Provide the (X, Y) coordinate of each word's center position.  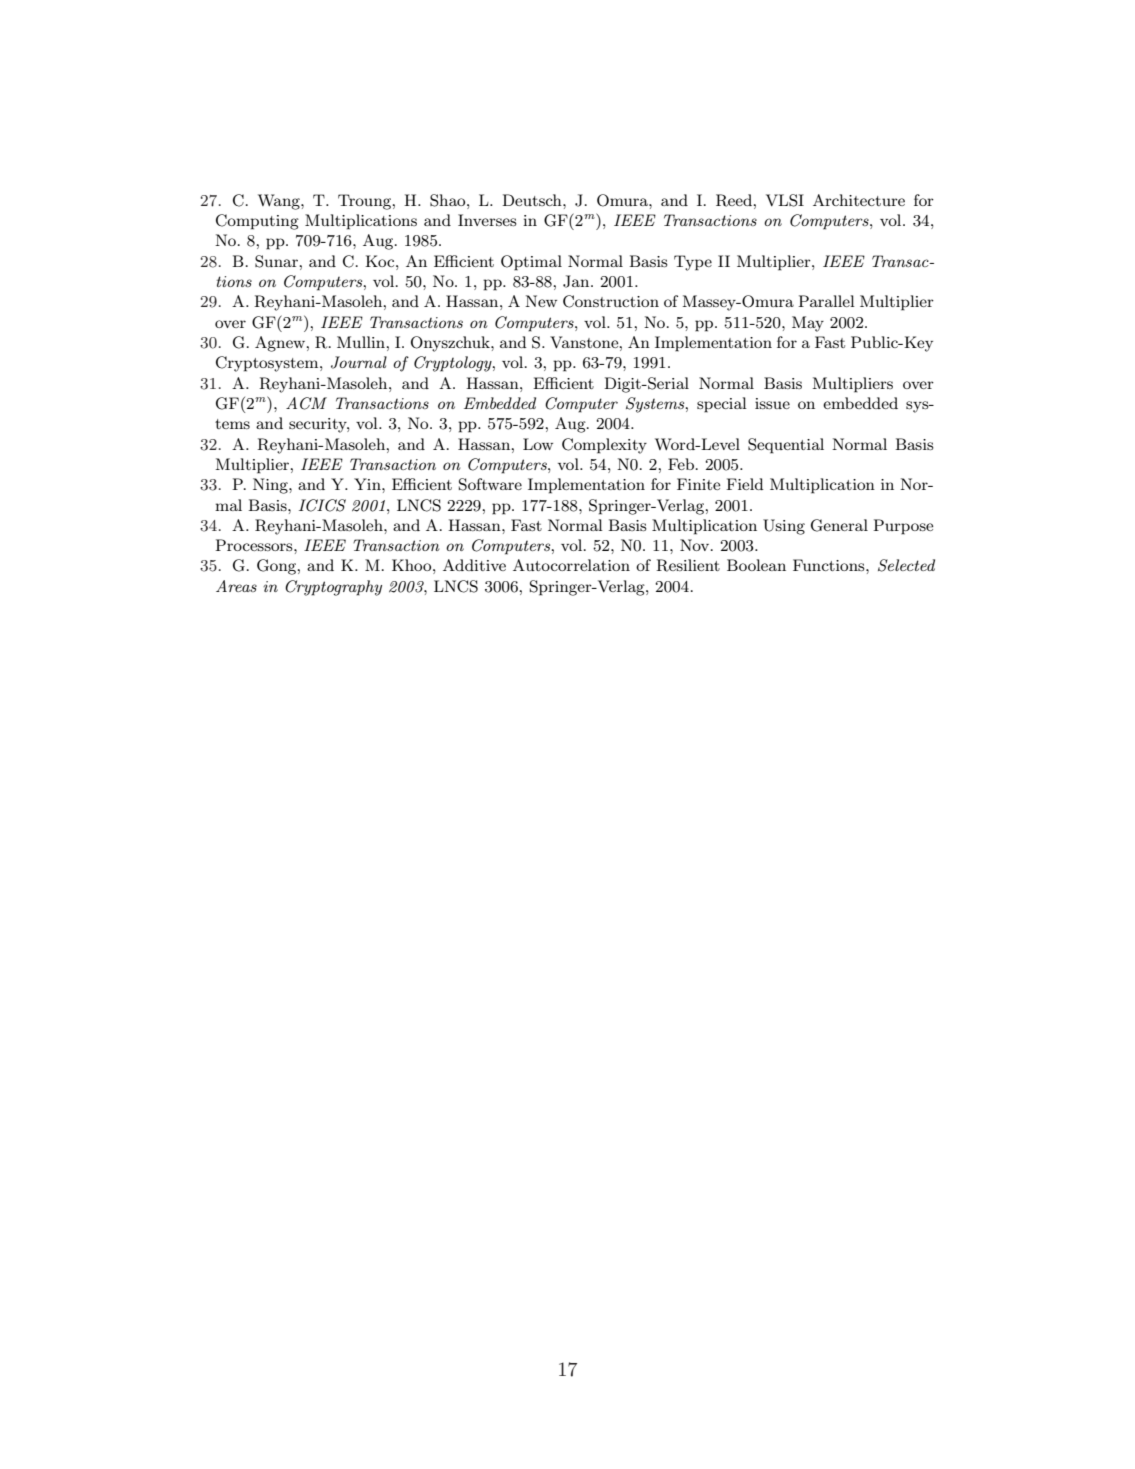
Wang (280, 202)
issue (772, 403)
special (722, 405)
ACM (306, 403)
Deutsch (533, 200)
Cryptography (333, 588)
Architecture (859, 200)
